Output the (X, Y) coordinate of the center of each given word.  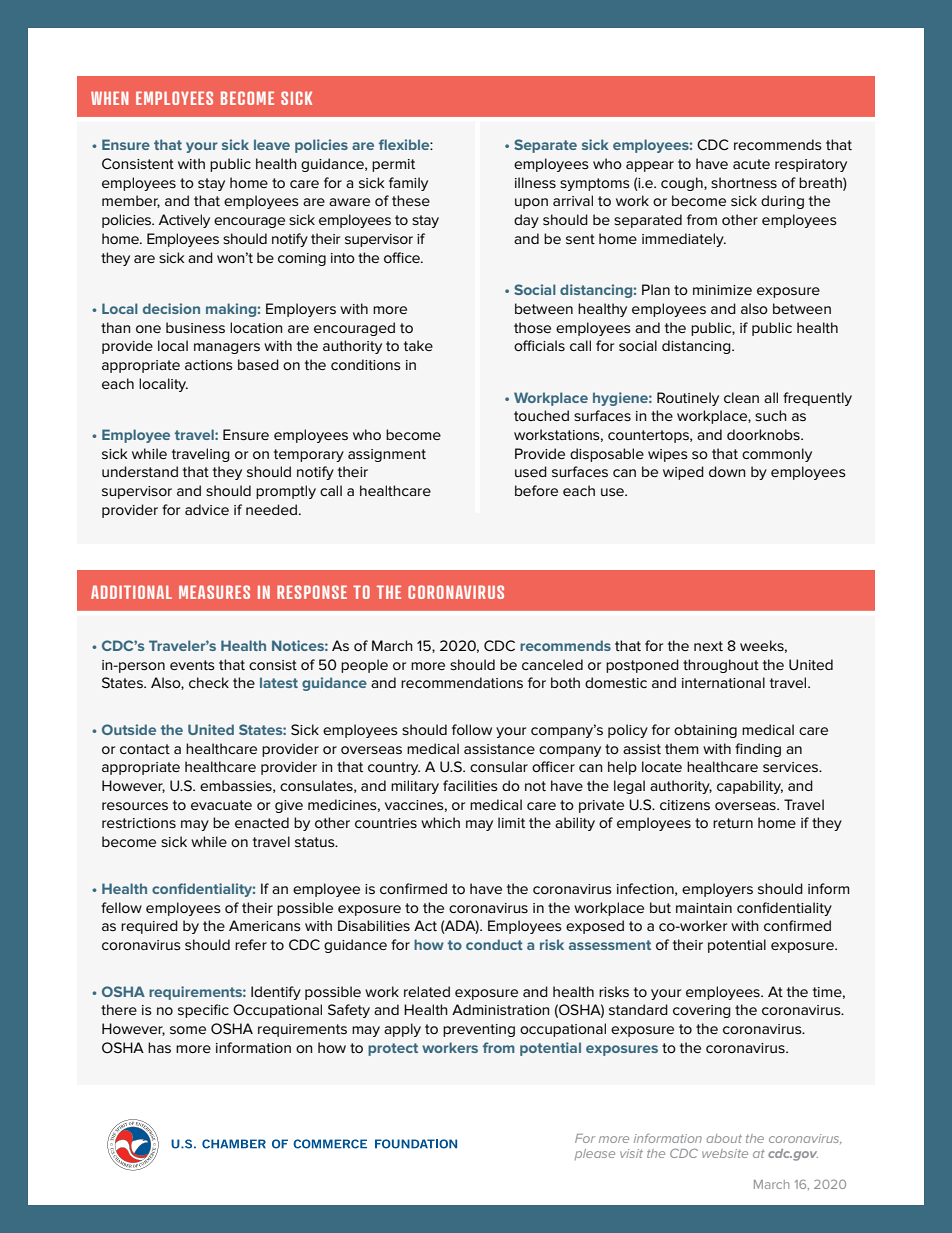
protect (393, 1049)
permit (393, 165)
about (724, 1138)
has (159, 1047)
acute (751, 164)
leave (272, 144)
